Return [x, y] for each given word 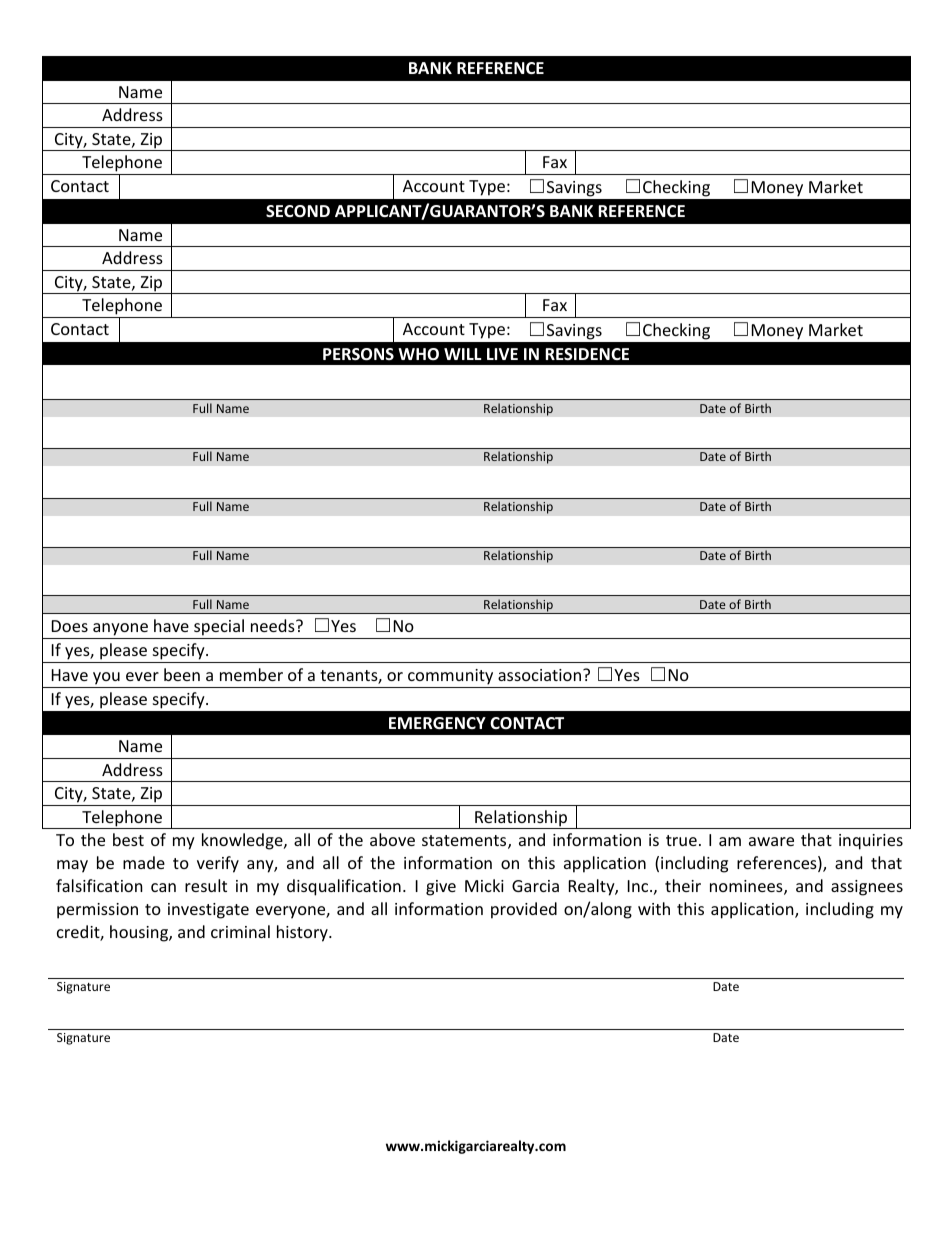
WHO [418, 354]
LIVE [502, 354]
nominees [747, 887]
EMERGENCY [437, 723]
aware [771, 841]
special [219, 629]
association [539, 675]
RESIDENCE [587, 354]
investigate [208, 911]
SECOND [298, 211]
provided [524, 910]
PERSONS [358, 354]
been [182, 674]
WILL [463, 354]
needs [274, 625]
